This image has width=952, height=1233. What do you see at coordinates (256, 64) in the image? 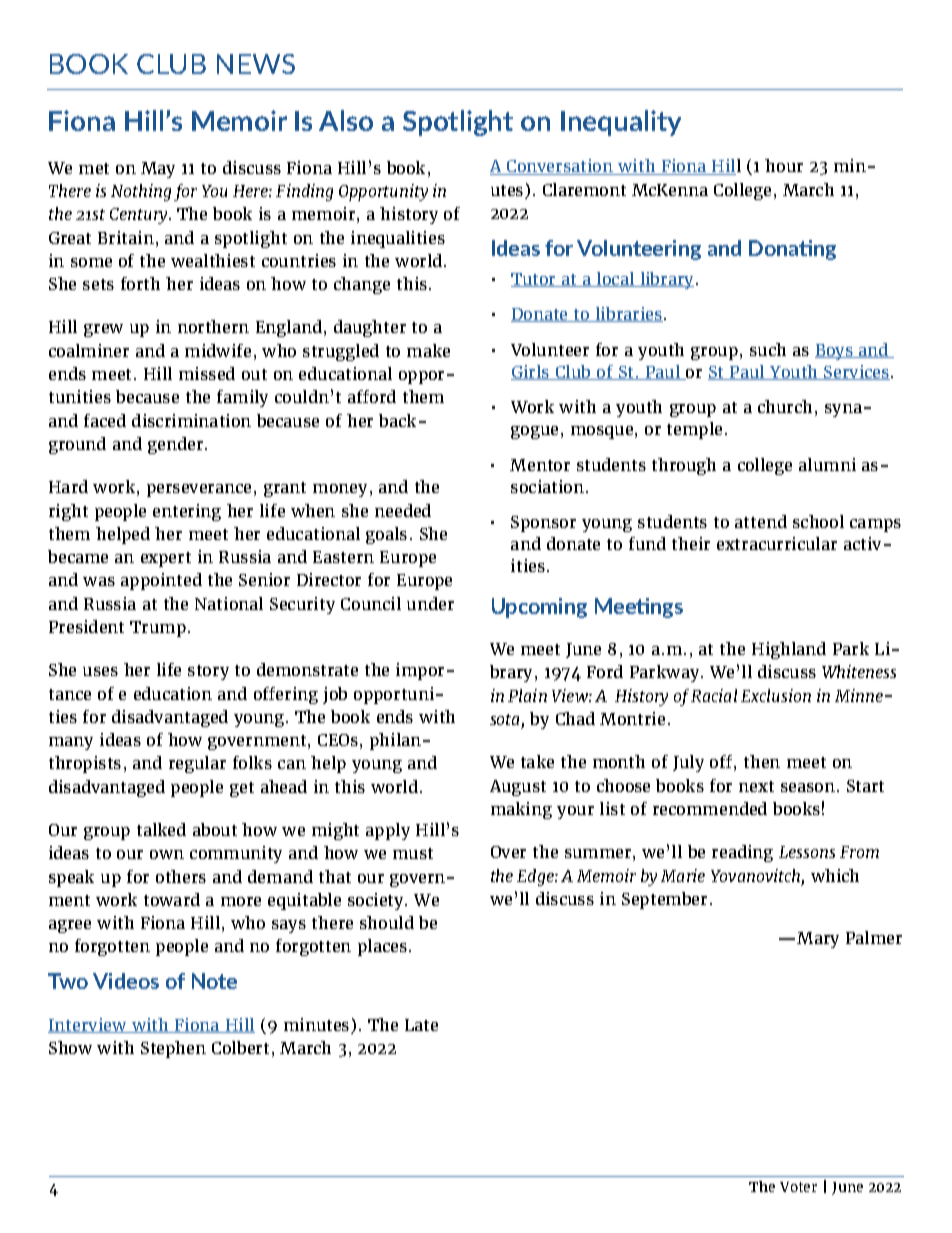
I see `NEWS` at bounding box center [256, 64].
